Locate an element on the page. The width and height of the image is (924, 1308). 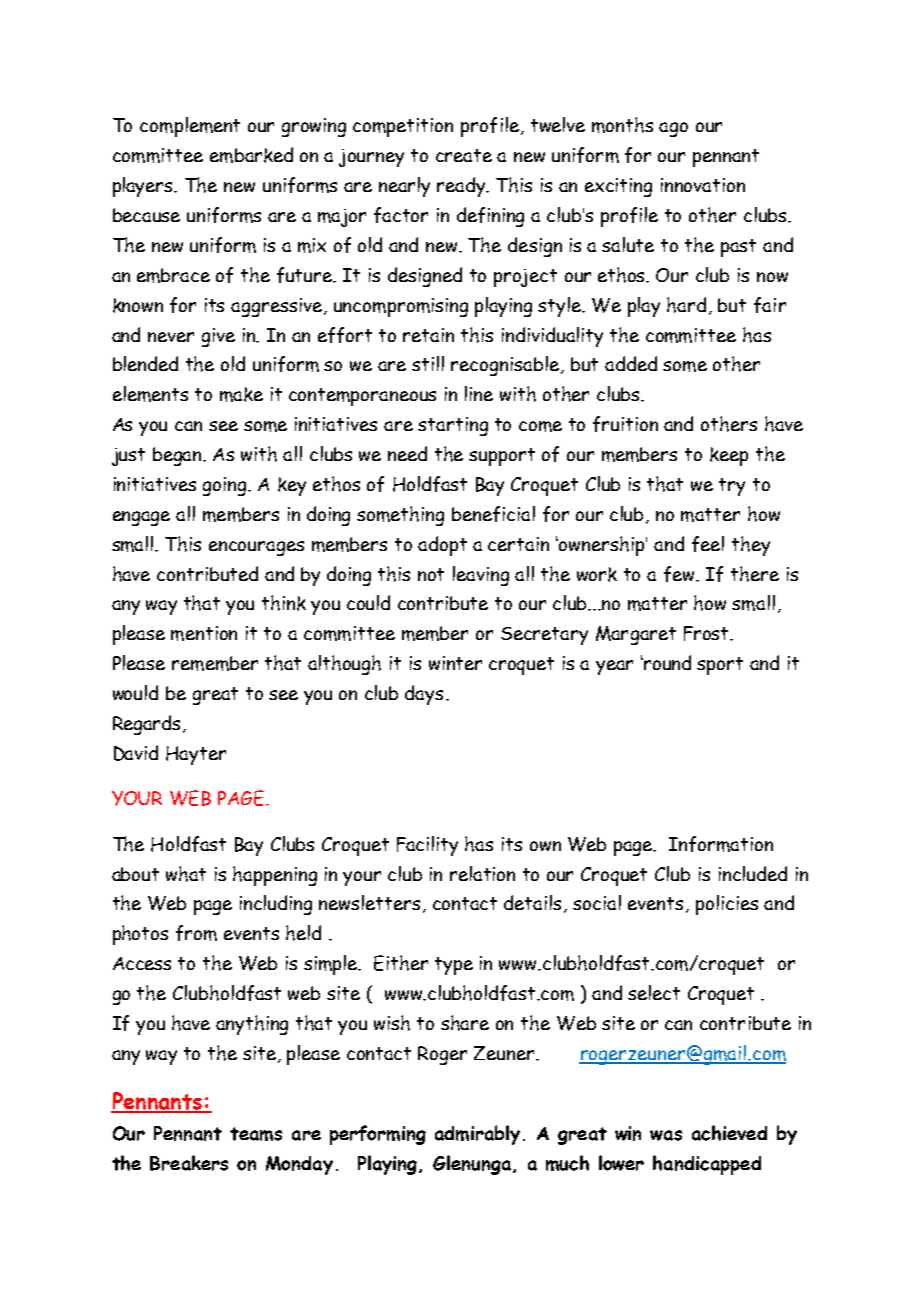
admirably is located at coordinates (477, 1135).
